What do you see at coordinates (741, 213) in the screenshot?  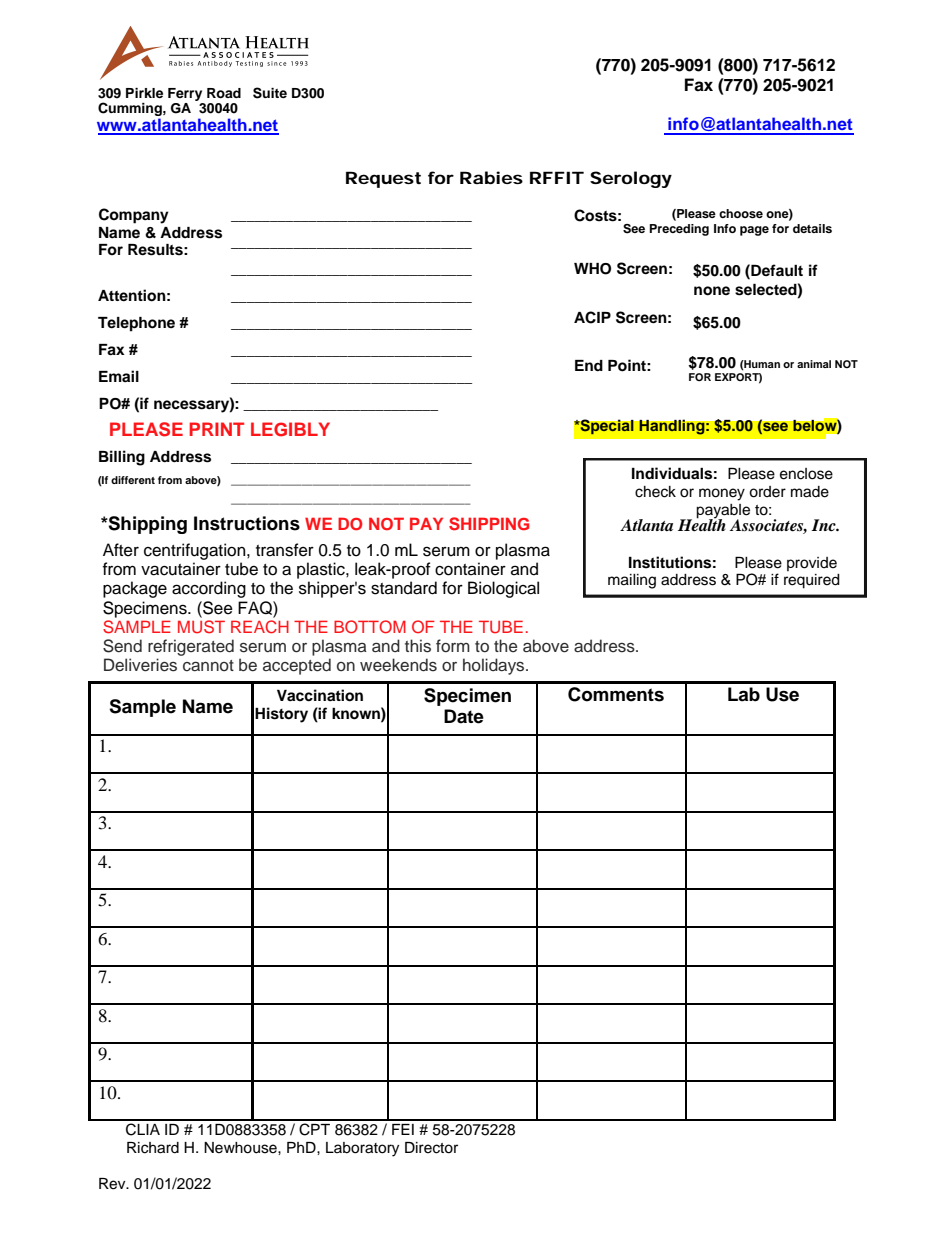 I see `choose` at bounding box center [741, 213].
